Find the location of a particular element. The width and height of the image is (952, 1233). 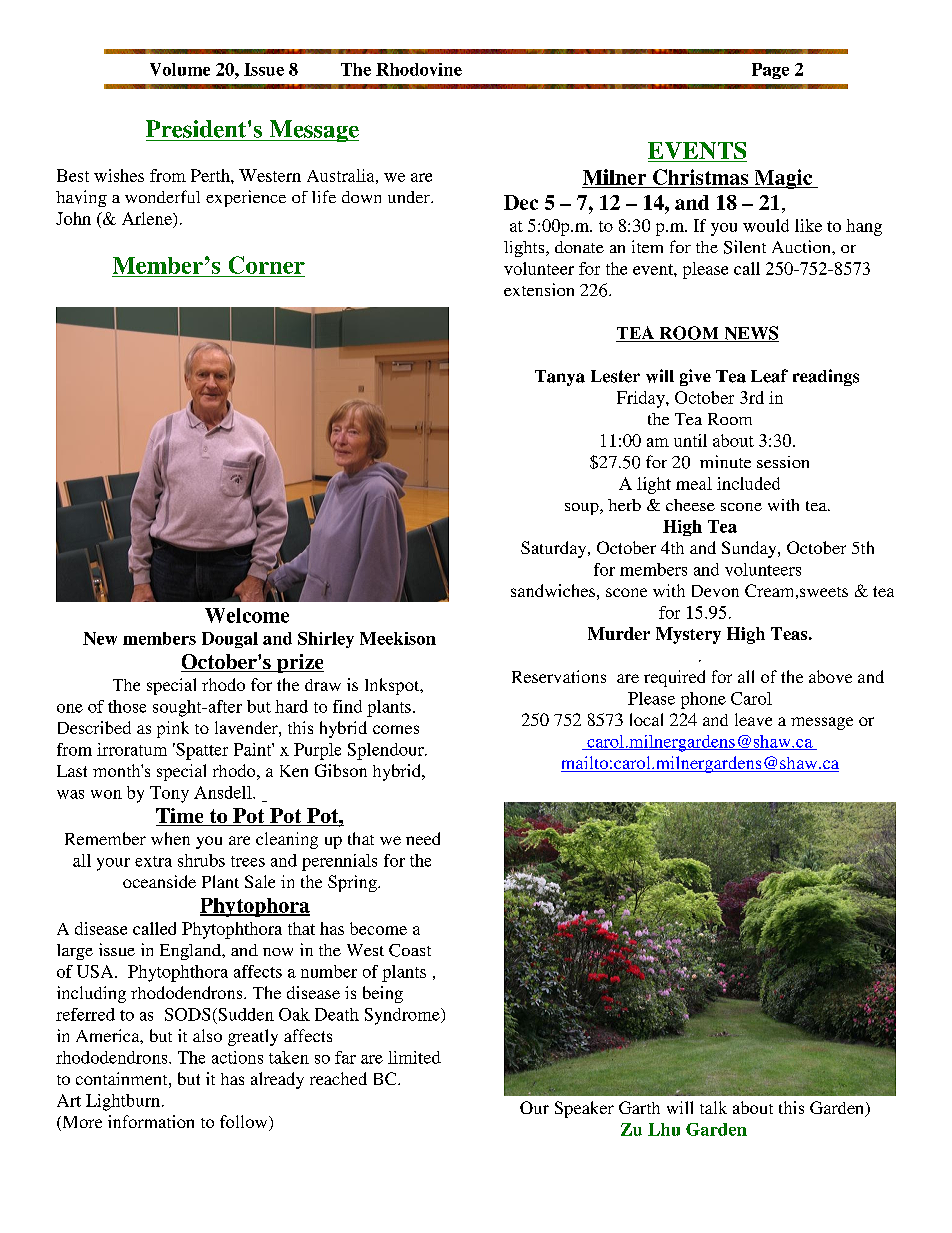

Tanya is located at coordinates (560, 378).
